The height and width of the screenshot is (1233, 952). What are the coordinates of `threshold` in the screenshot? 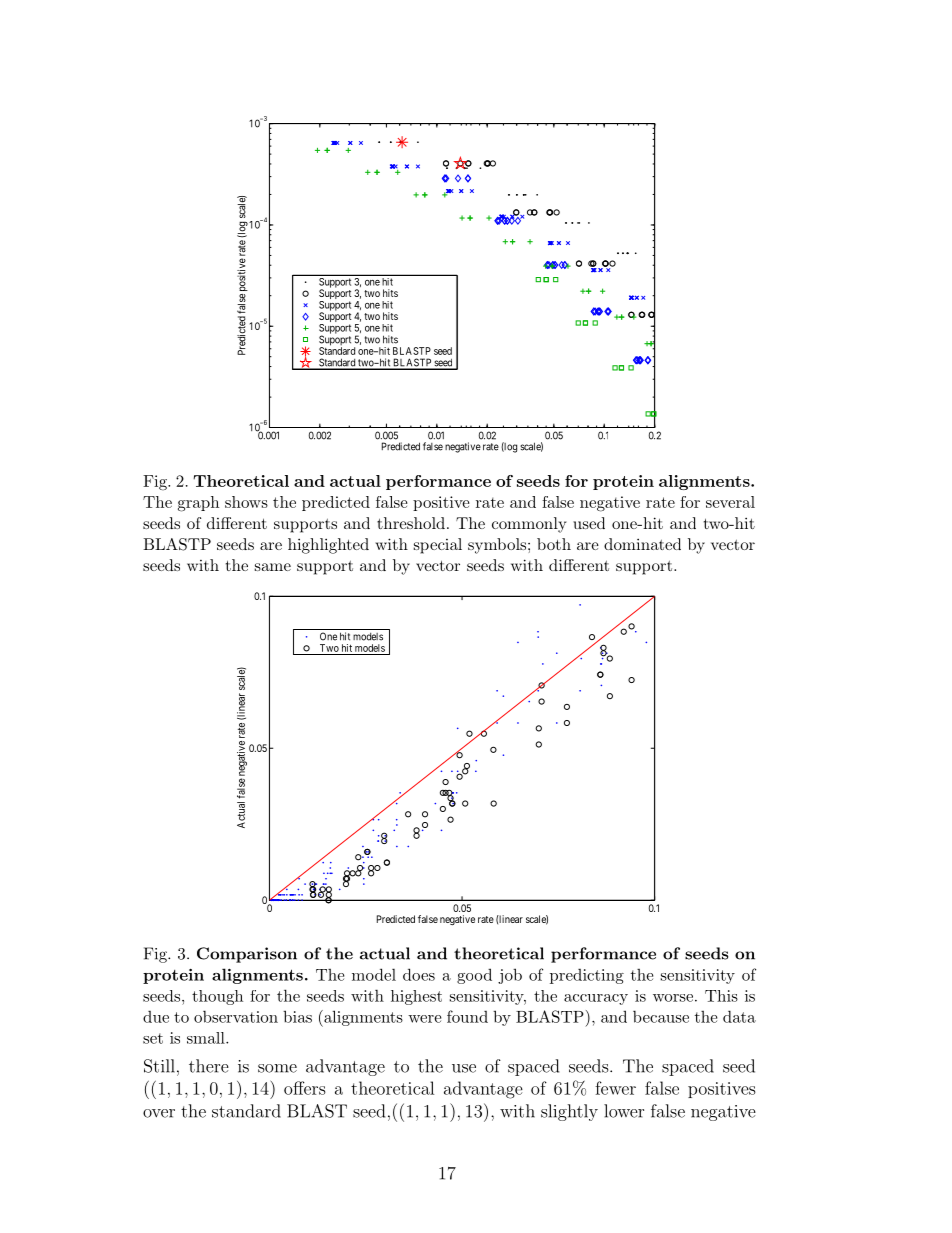 It's located at (411, 523).
